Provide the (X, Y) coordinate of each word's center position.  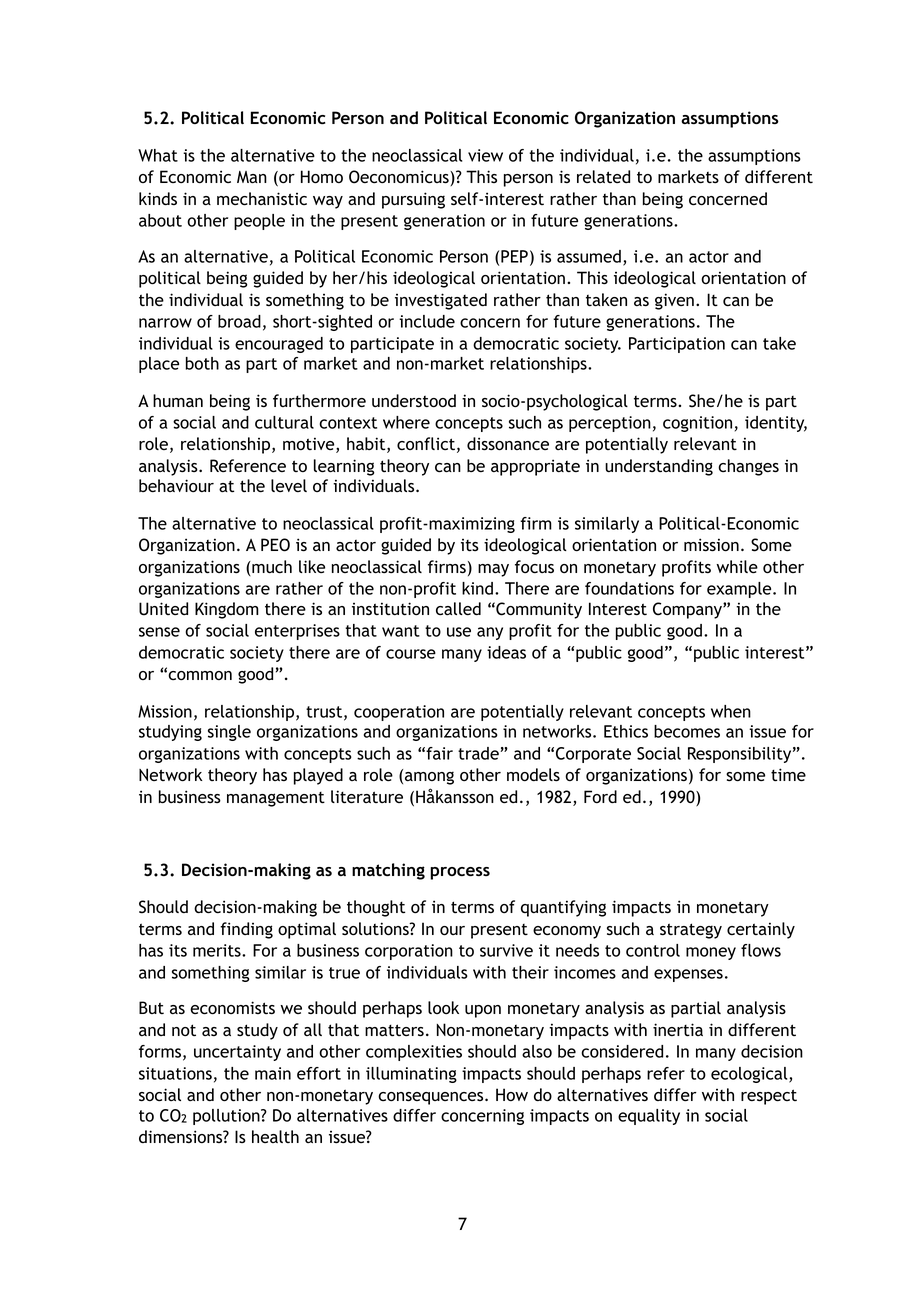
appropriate (535, 467)
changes (748, 467)
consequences (432, 1098)
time (788, 775)
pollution (227, 1117)
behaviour (176, 485)
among (429, 778)
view (485, 155)
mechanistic (262, 199)
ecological (750, 1075)
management (276, 799)
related (603, 176)
